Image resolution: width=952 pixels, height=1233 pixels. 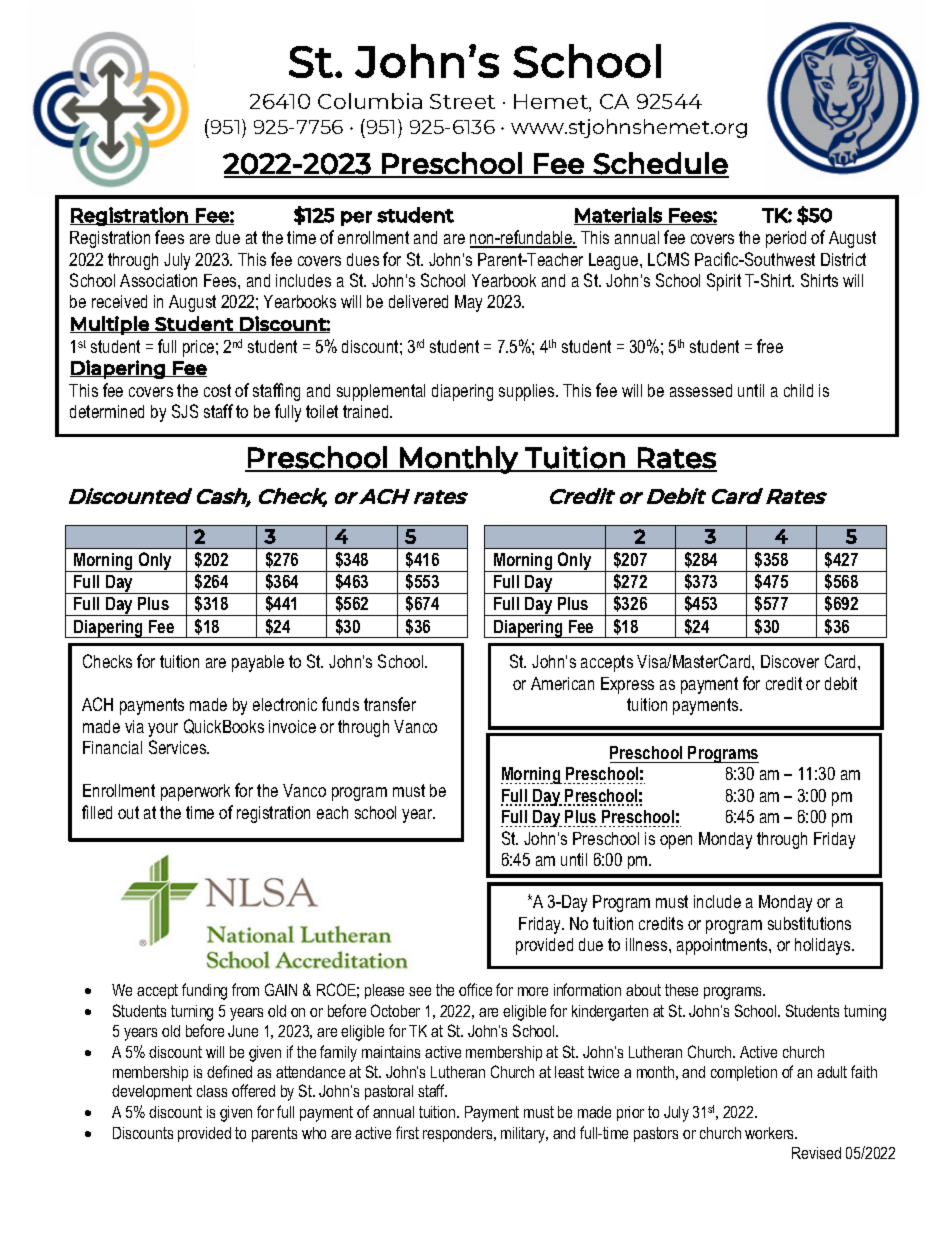 What do you see at coordinates (390, 704) in the page?
I see `transfer` at bounding box center [390, 704].
